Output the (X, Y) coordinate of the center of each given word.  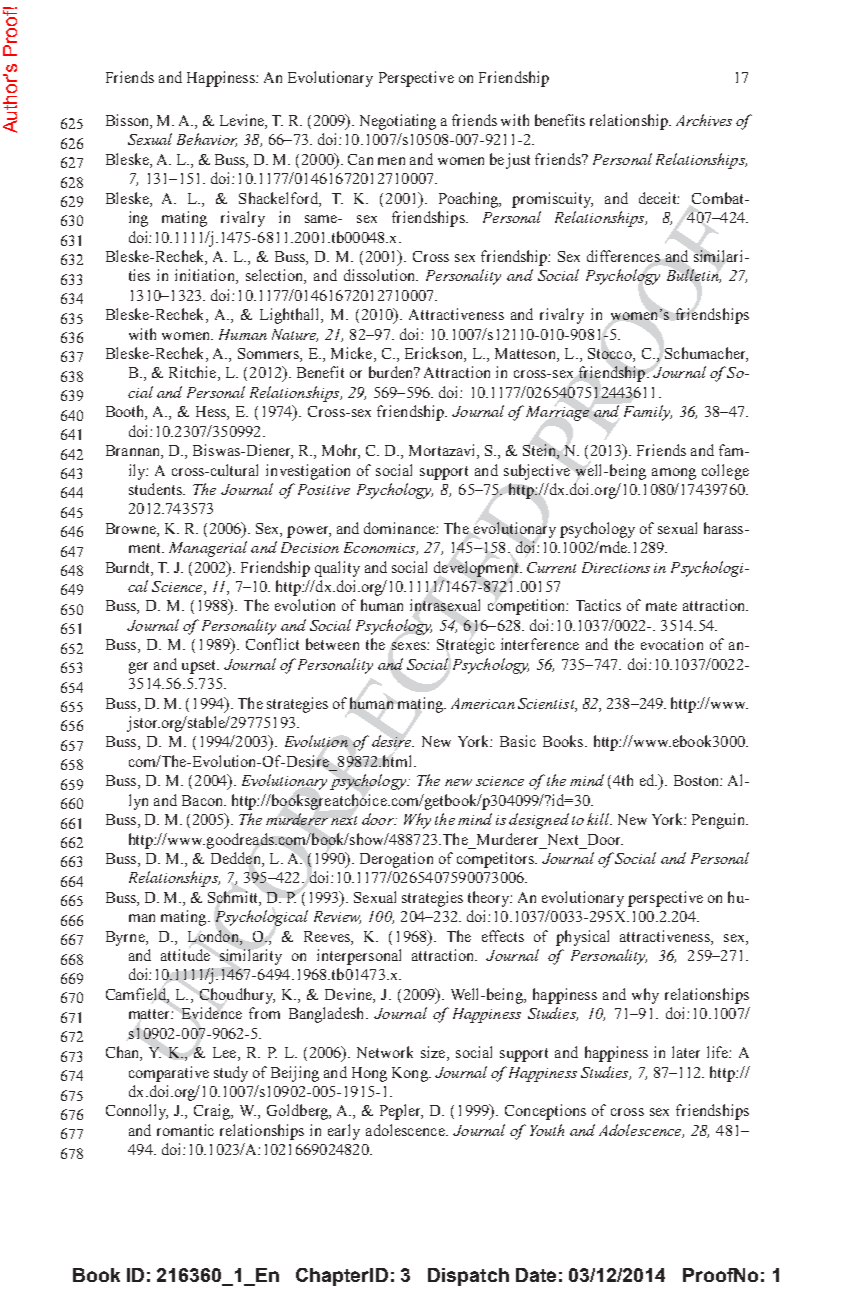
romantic (185, 1130)
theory (490, 899)
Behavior (207, 140)
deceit (659, 198)
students (156, 489)
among (674, 474)
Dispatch (468, 1277)
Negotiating (398, 122)
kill (599, 819)
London (214, 936)
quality (337, 569)
